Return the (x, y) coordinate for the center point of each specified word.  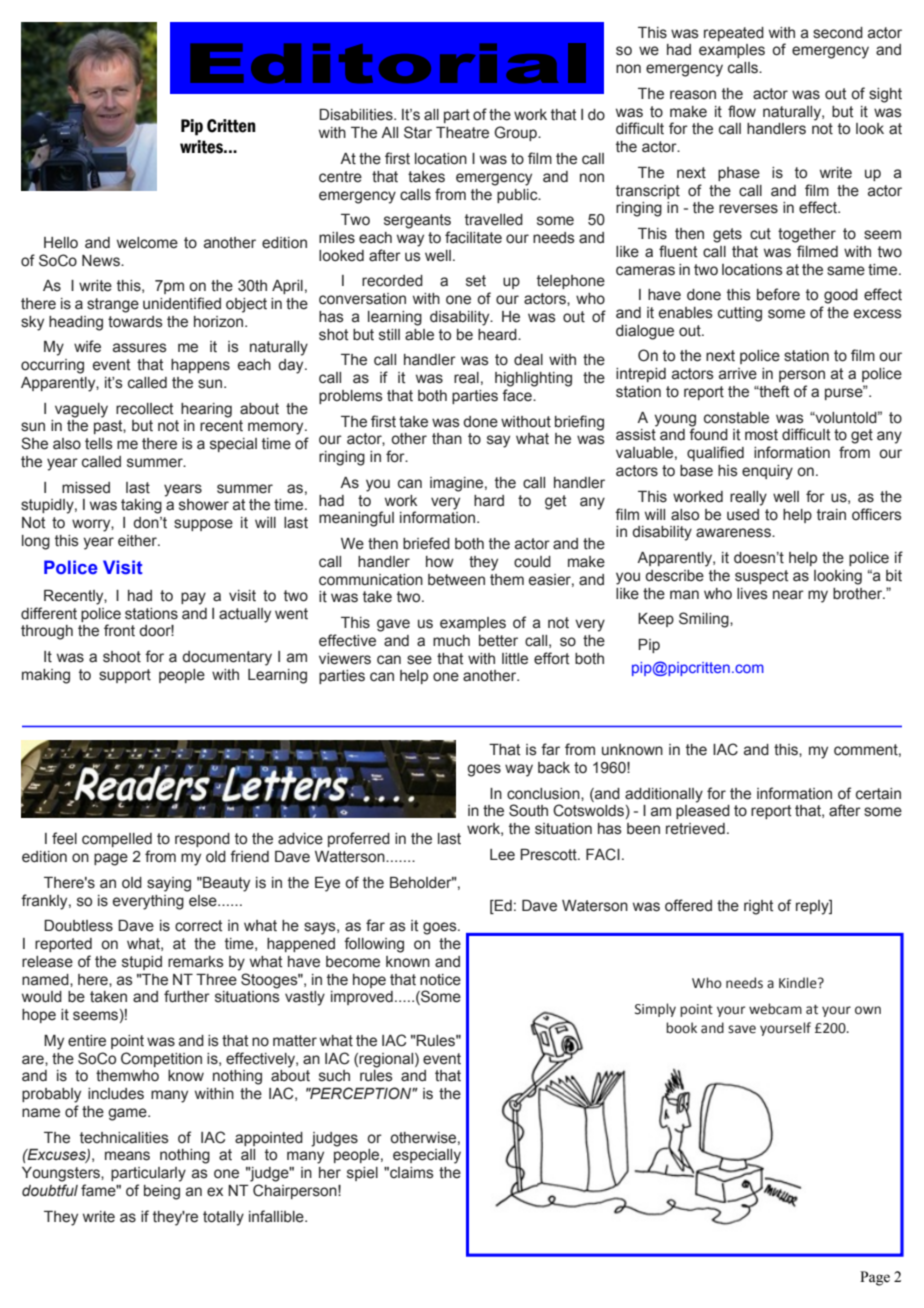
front (119, 630)
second (838, 33)
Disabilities (357, 115)
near (788, 595)
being (162, 1192)
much (451, 641)
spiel (362, 1174)
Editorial (388, 63)
